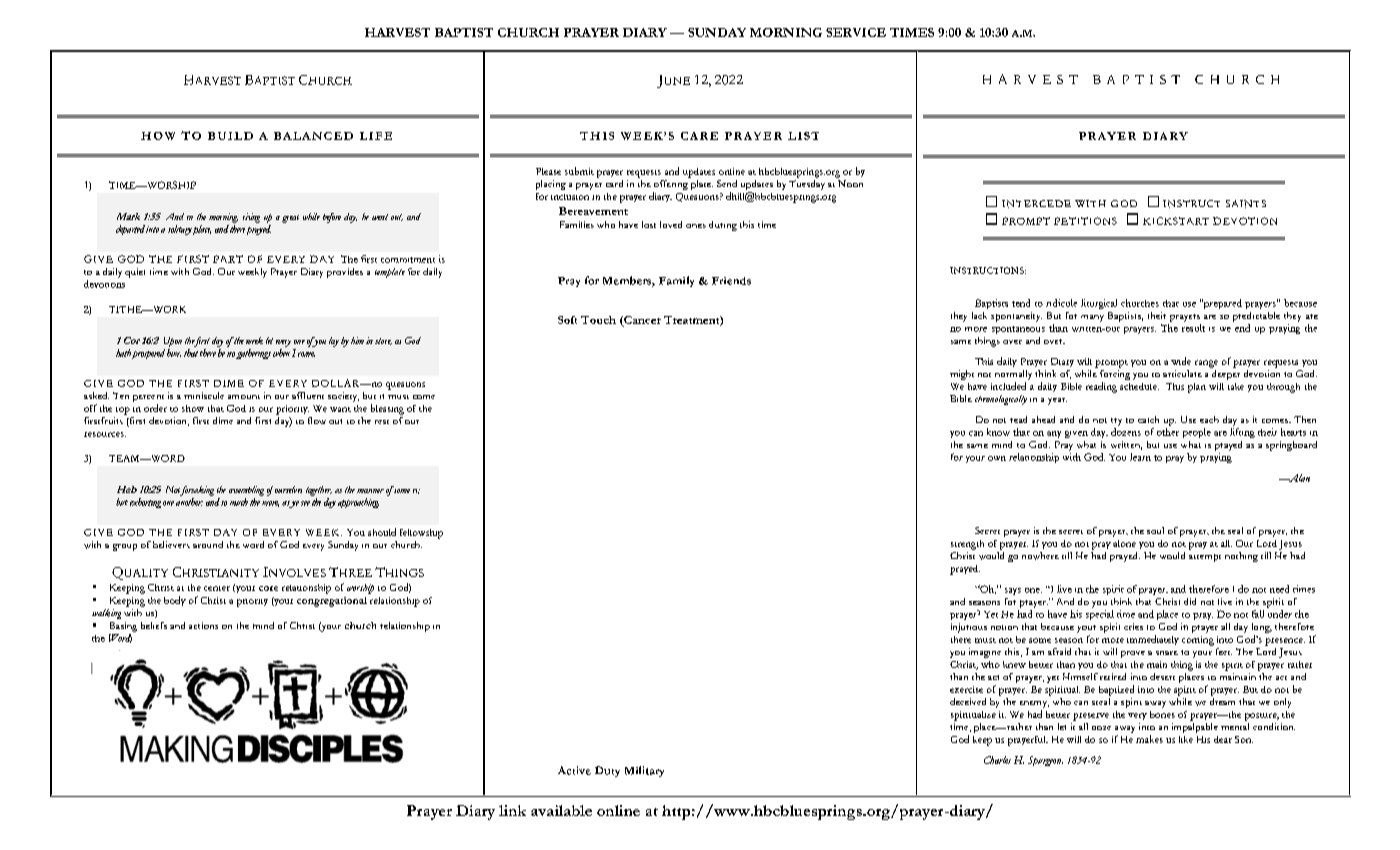  Describe the element at coordinates (676, 281) in the image. I see `Family` at that location.
